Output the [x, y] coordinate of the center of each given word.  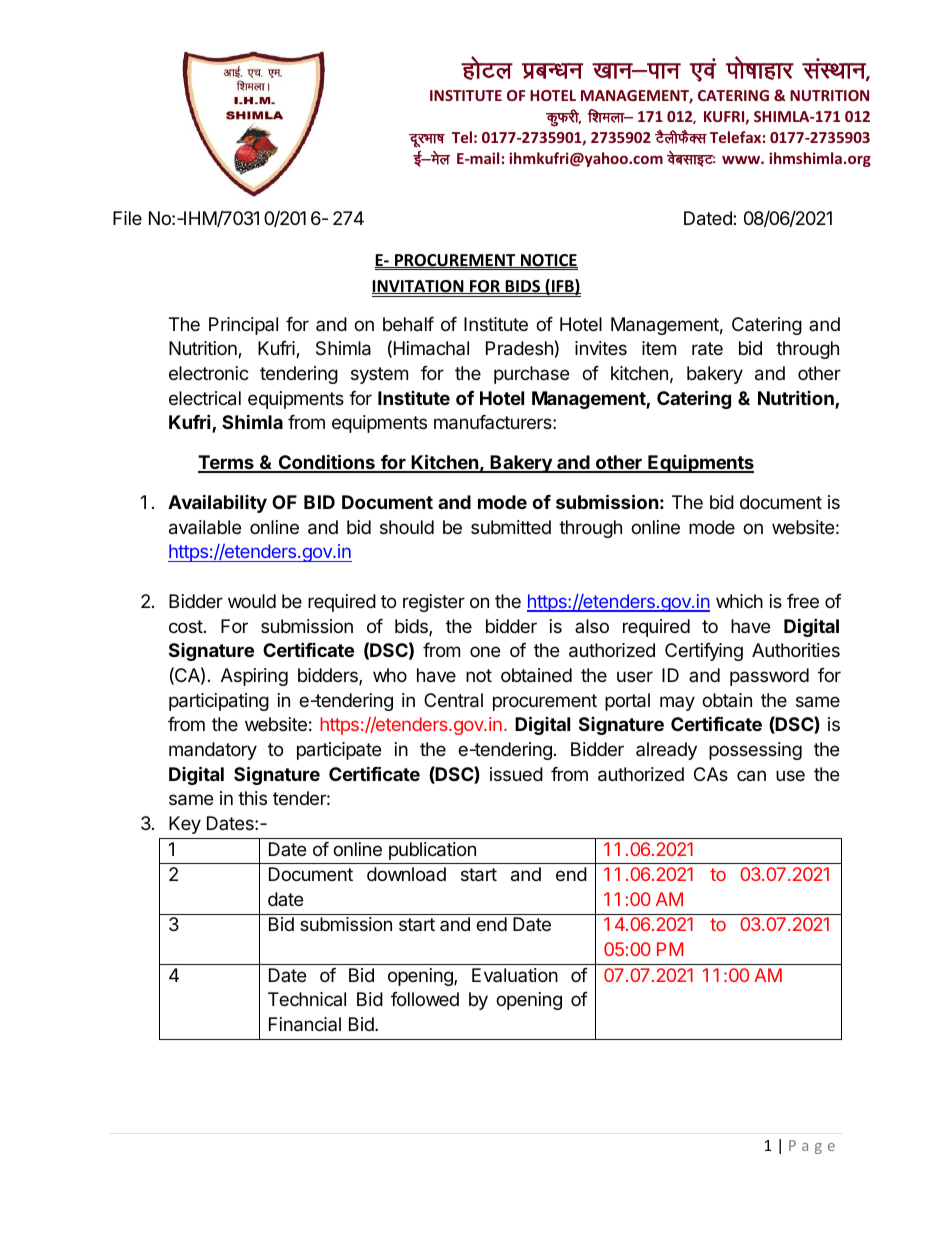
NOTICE [548, 261]
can [751, 775]
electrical [205, 398]
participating [219, 702]
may [677, 703]
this [252, 798]
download [406, 874]
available [205, 527]
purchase [531, 375]
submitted [511, 527]
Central [453, 700]
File [127, 218]
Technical [307, 999]
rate [707, 349]
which [739, 601]
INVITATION [419, 287]
